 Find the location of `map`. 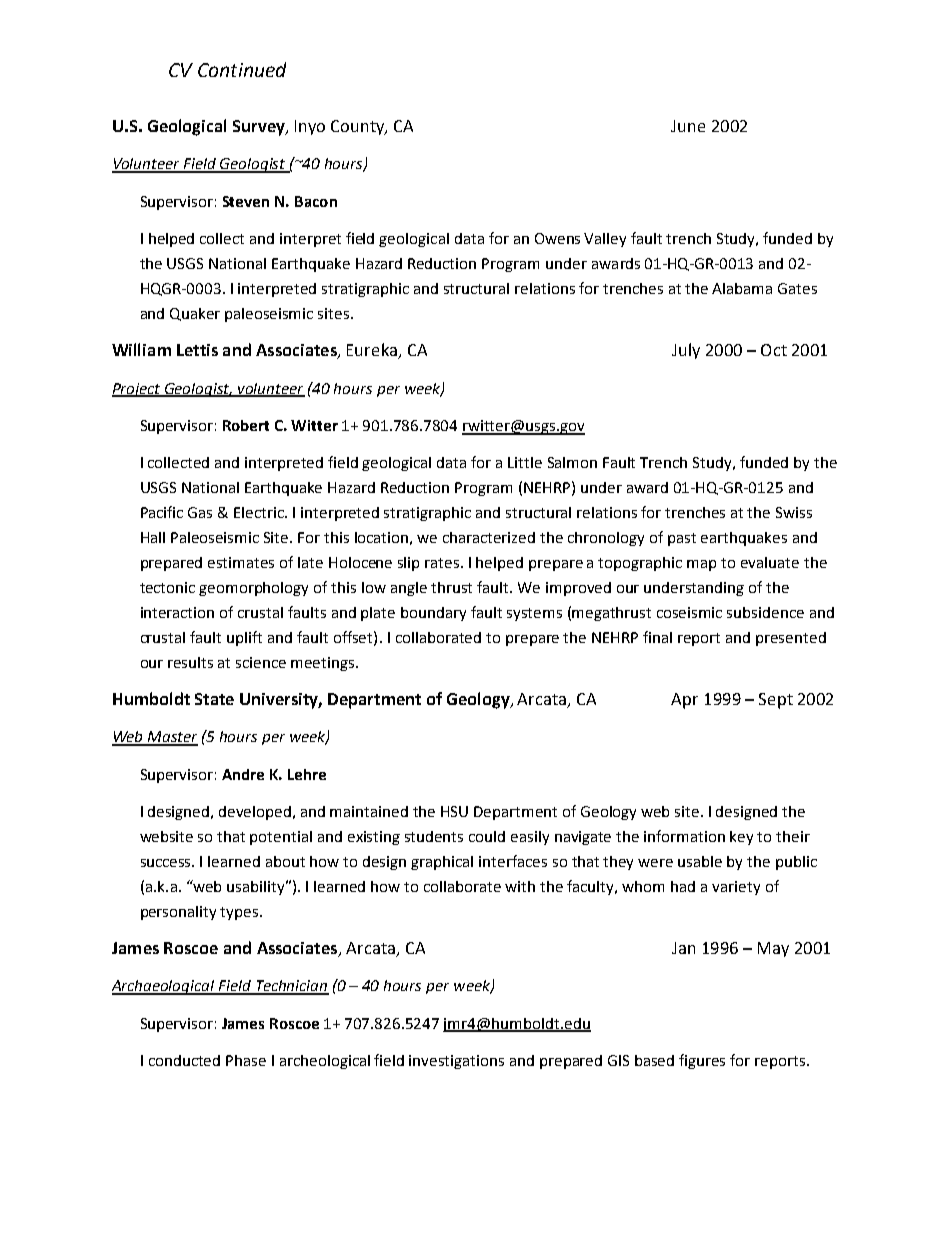

map is located at coordinates (701, 565).
